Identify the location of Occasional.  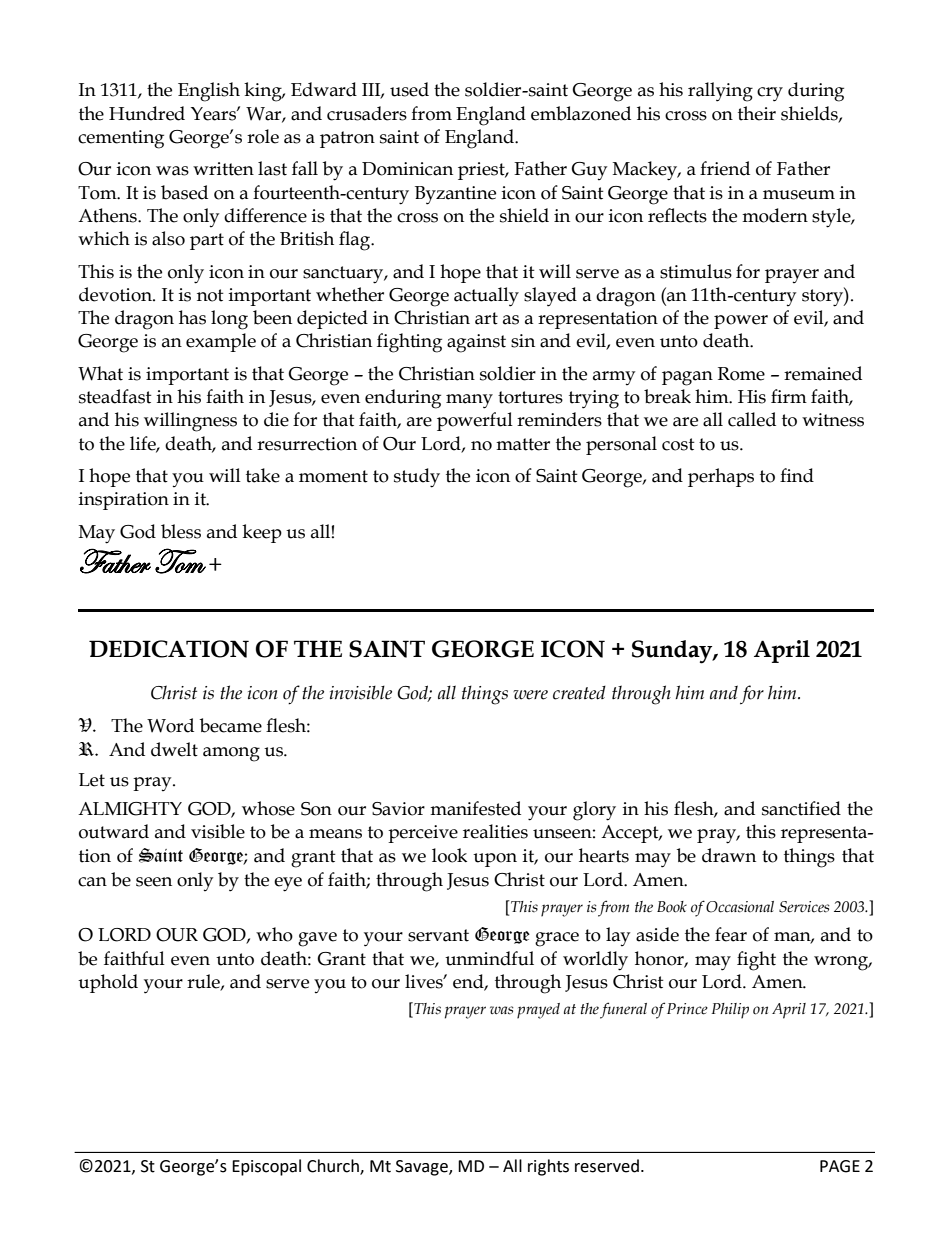
(740, 907).
